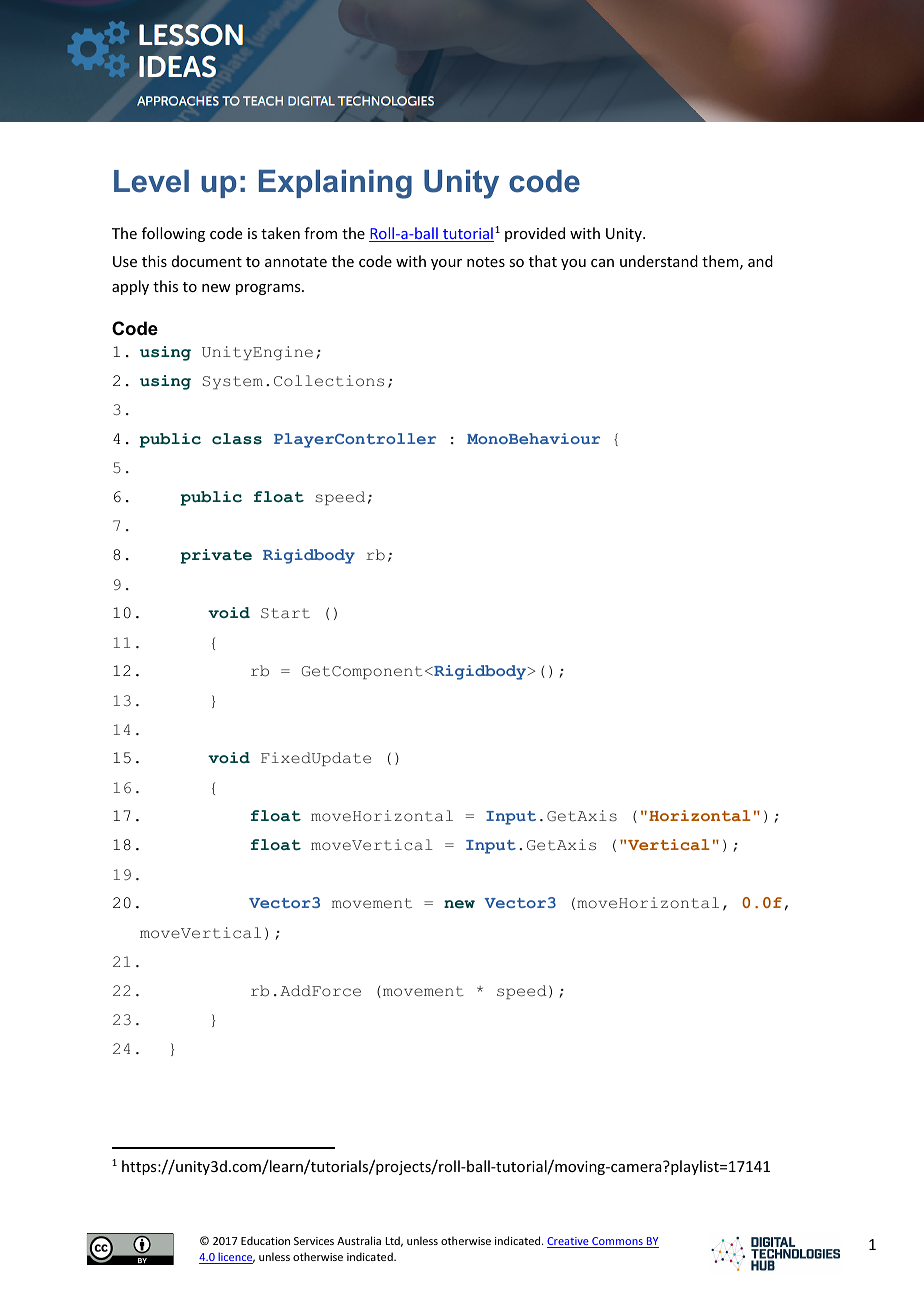 This screenshot has height=1308, width=924. Describe the element at coordinates (173, 234) in the screenshot. I see `following` at that location.
